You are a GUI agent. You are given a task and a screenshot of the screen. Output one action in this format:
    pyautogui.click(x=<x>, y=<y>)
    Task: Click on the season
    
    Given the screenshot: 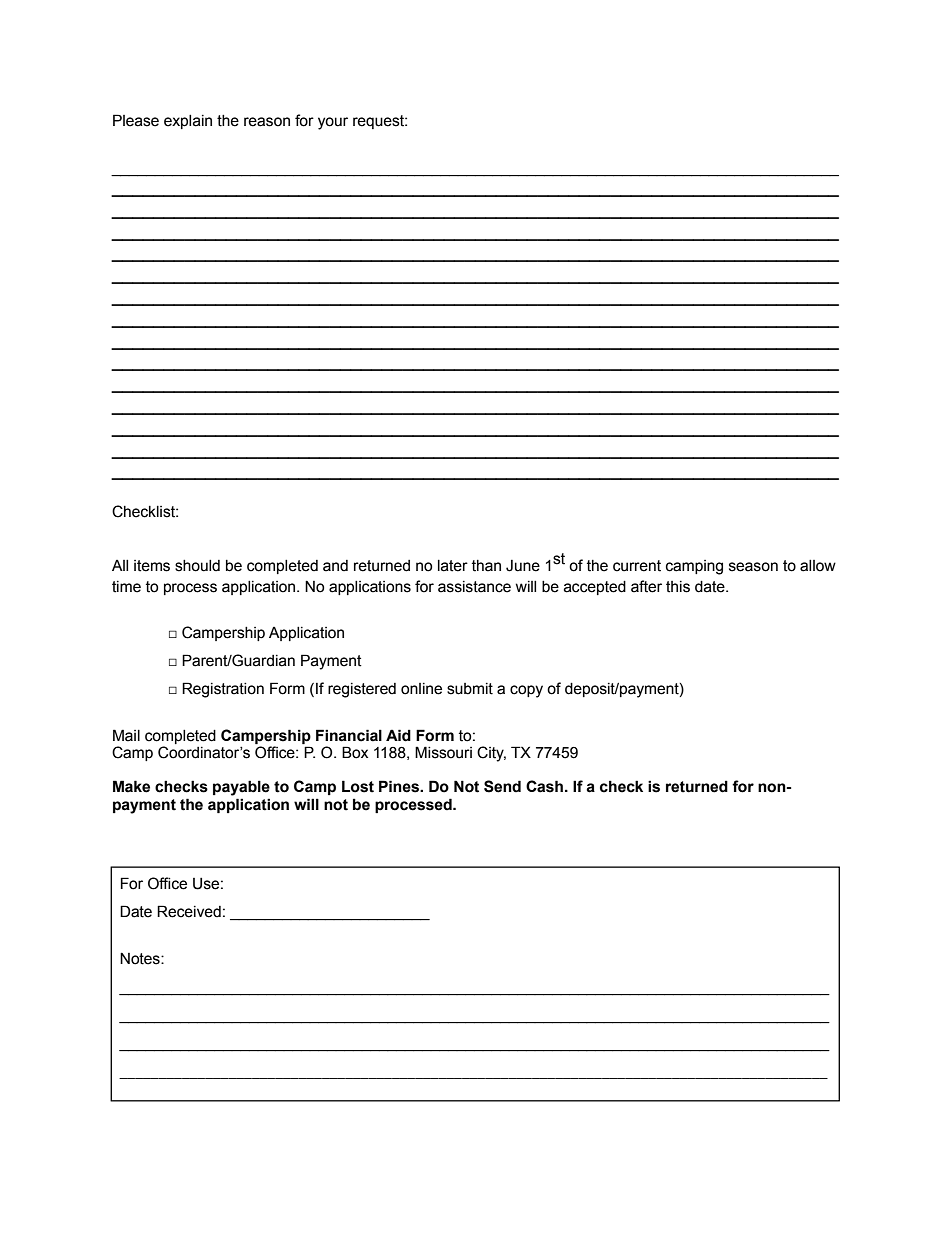 What is the action you would take?
    pyautogui.click(x=753, y=567)
